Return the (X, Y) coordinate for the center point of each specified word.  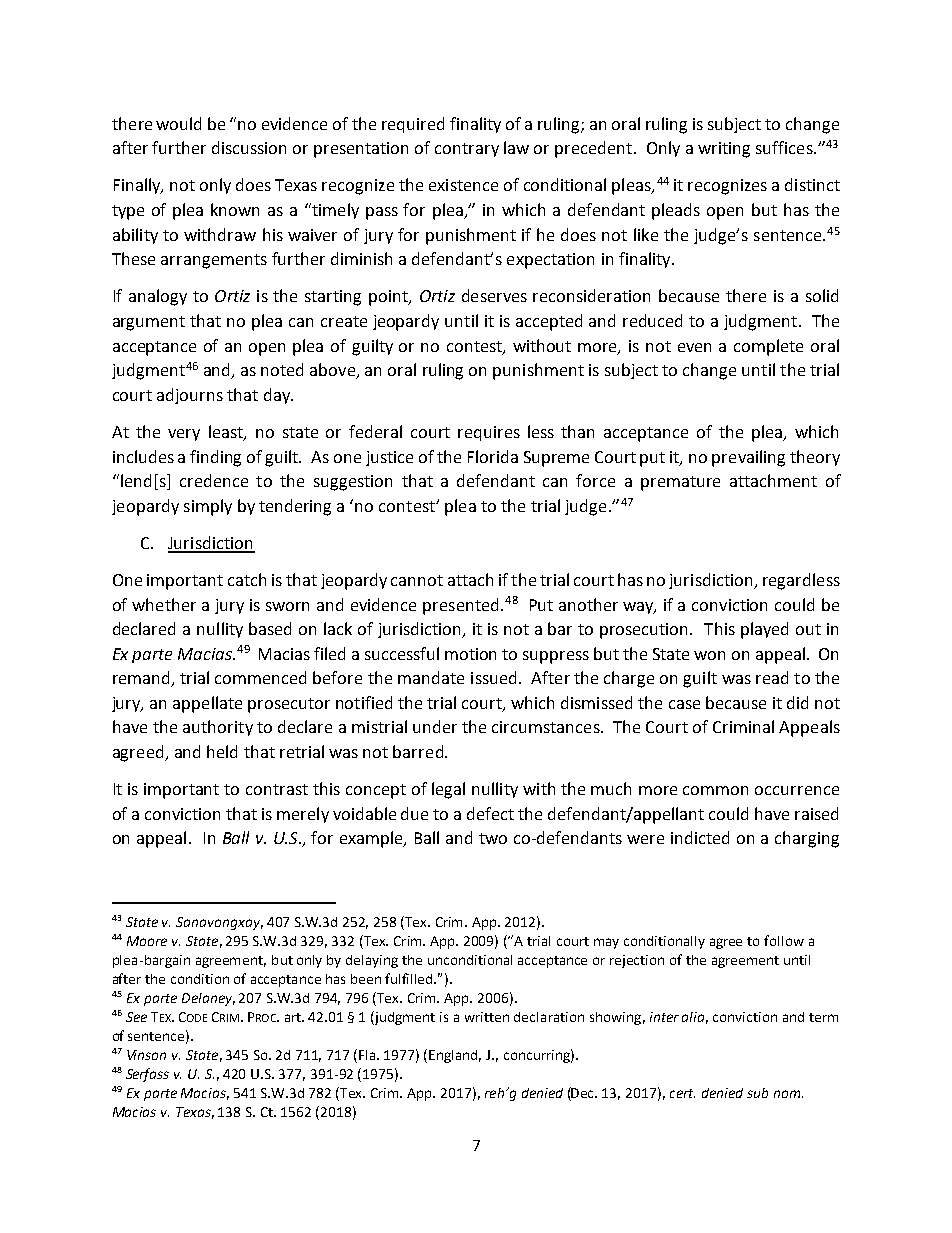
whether (164, 604)
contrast (277, 789)
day (278, 396)
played (764, 630)
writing (724, 150)
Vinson (146, 1055)
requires (489, 433)
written (487, 1017)
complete (768, 347)
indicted (700, 837)
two (493, 838)
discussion (249, 147)
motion (470, 654)
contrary (467, 150)
